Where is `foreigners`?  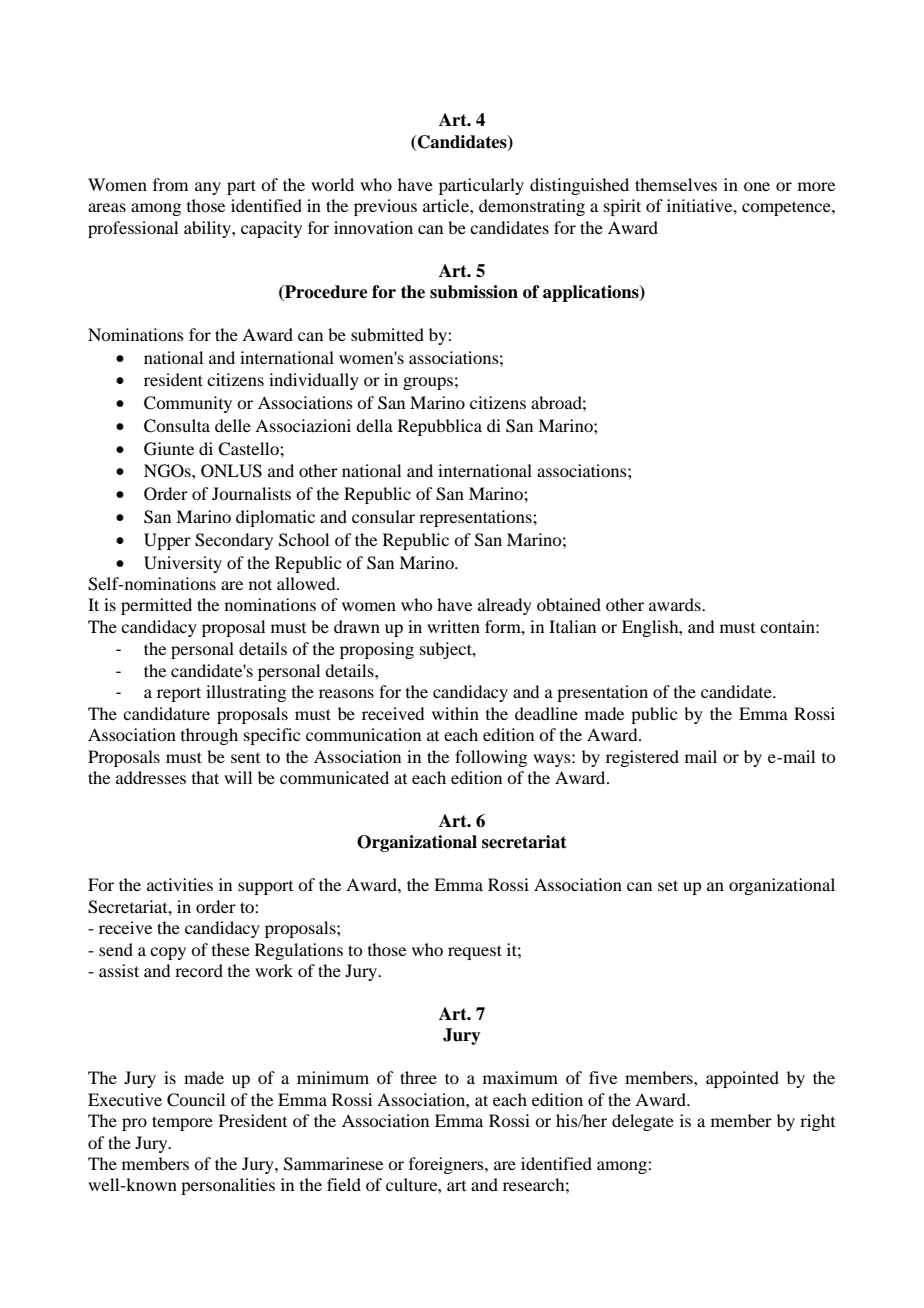
foreigners is located at coordinates (447, 1165).
